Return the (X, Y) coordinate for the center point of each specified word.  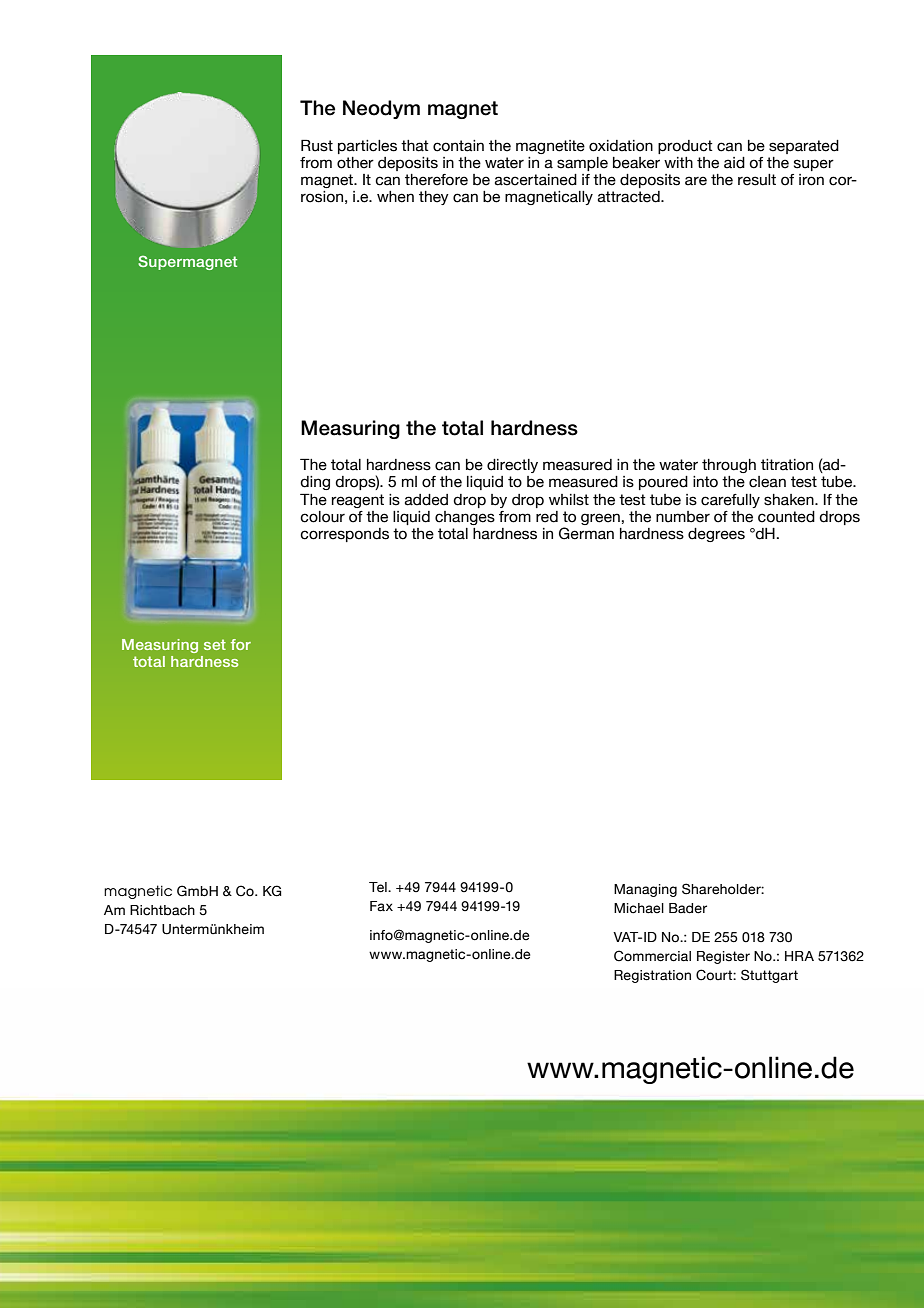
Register (723, 957)
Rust (317, 145)
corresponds (344, 535)
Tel (379, 887)
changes (465, 518)
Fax (381, 906)
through (729, 466)
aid (734, 163)
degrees (716, 535)
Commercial (652, 956)
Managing (645, 890)
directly (512, 466)
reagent (358, 501)
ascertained (536, 180)
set (215, 644)
